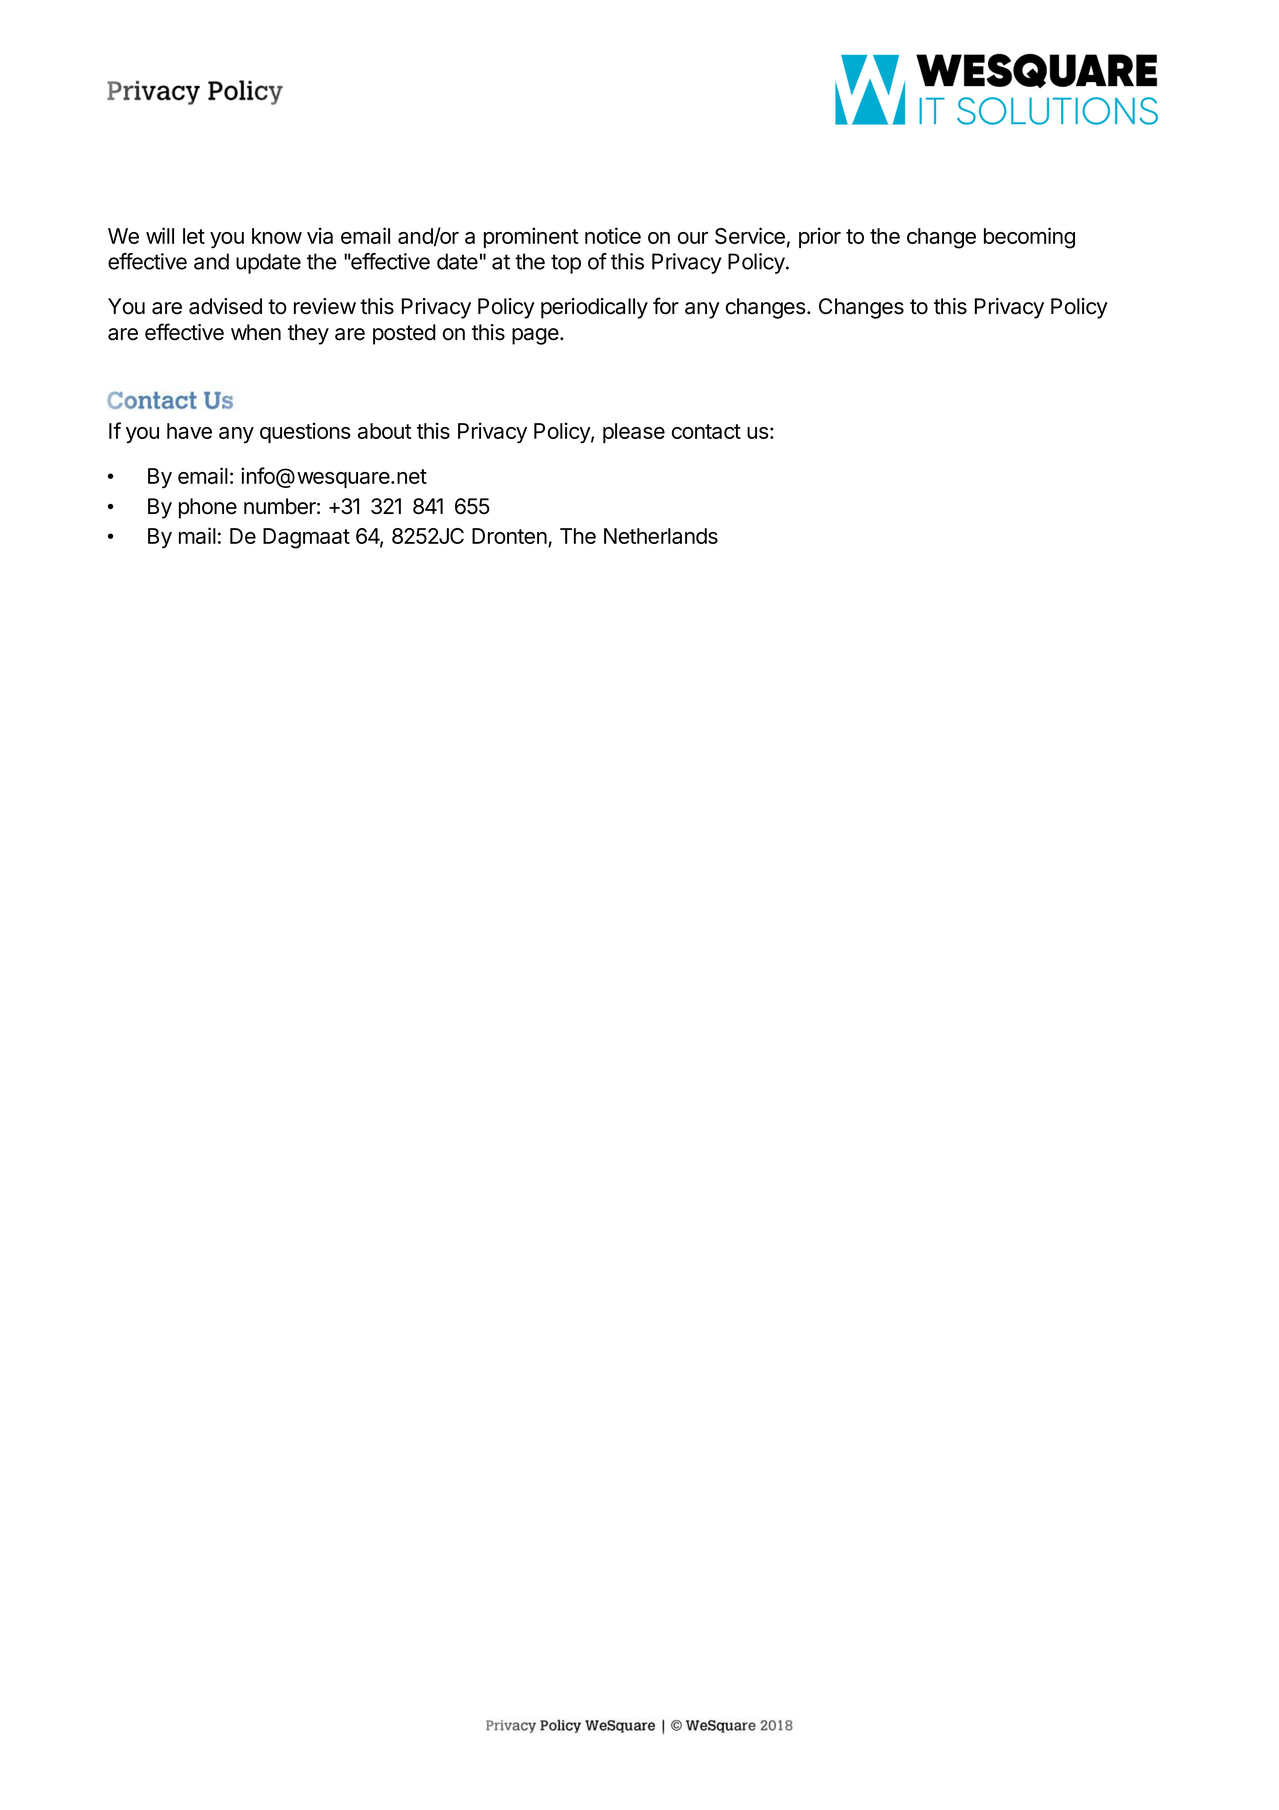 Image resolution: width=1279 pixels, height=1810 pixels. I want to click on becoming, so click(1029, 238).
